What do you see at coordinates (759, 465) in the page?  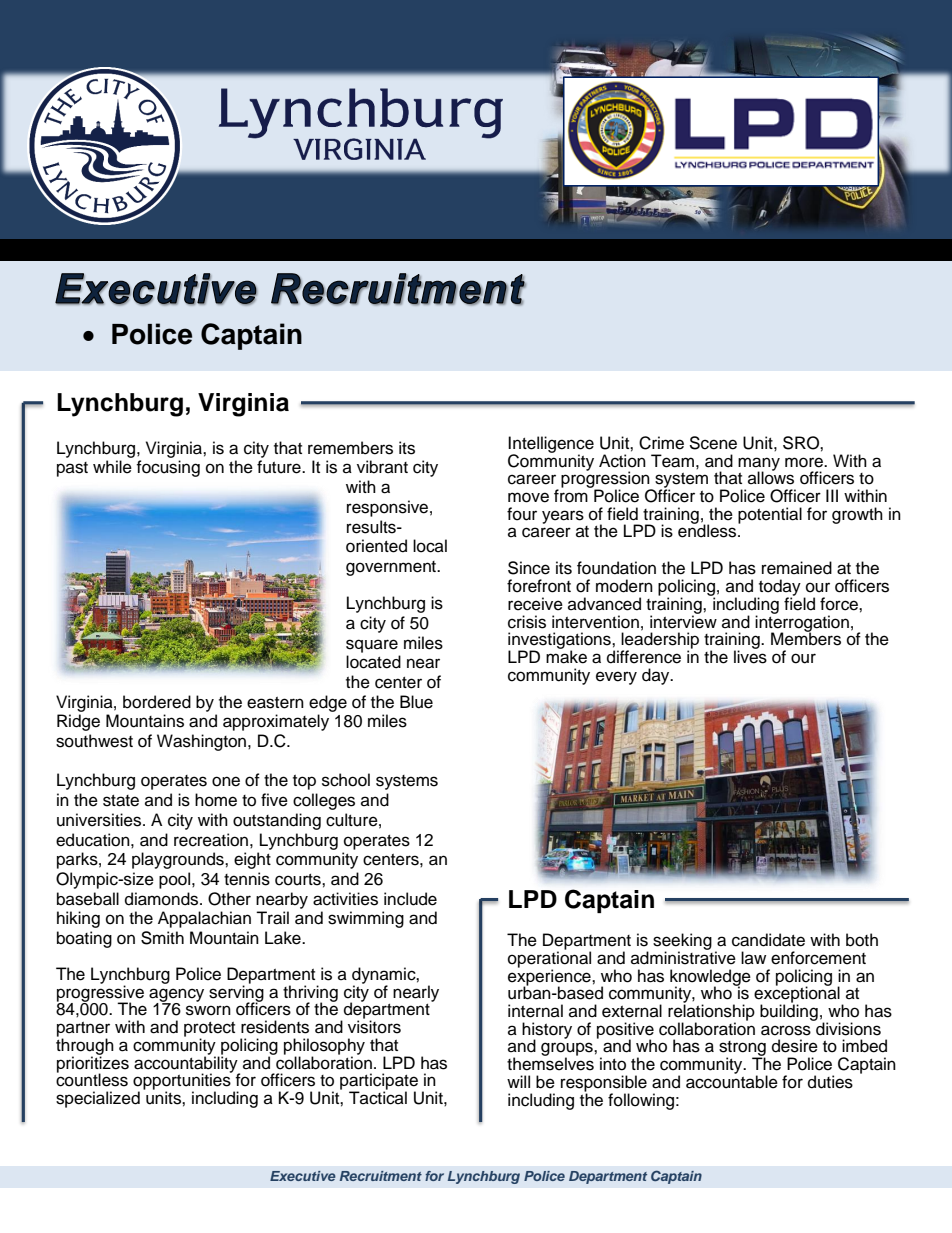 I see `many` at bounding box center [759, 465].
